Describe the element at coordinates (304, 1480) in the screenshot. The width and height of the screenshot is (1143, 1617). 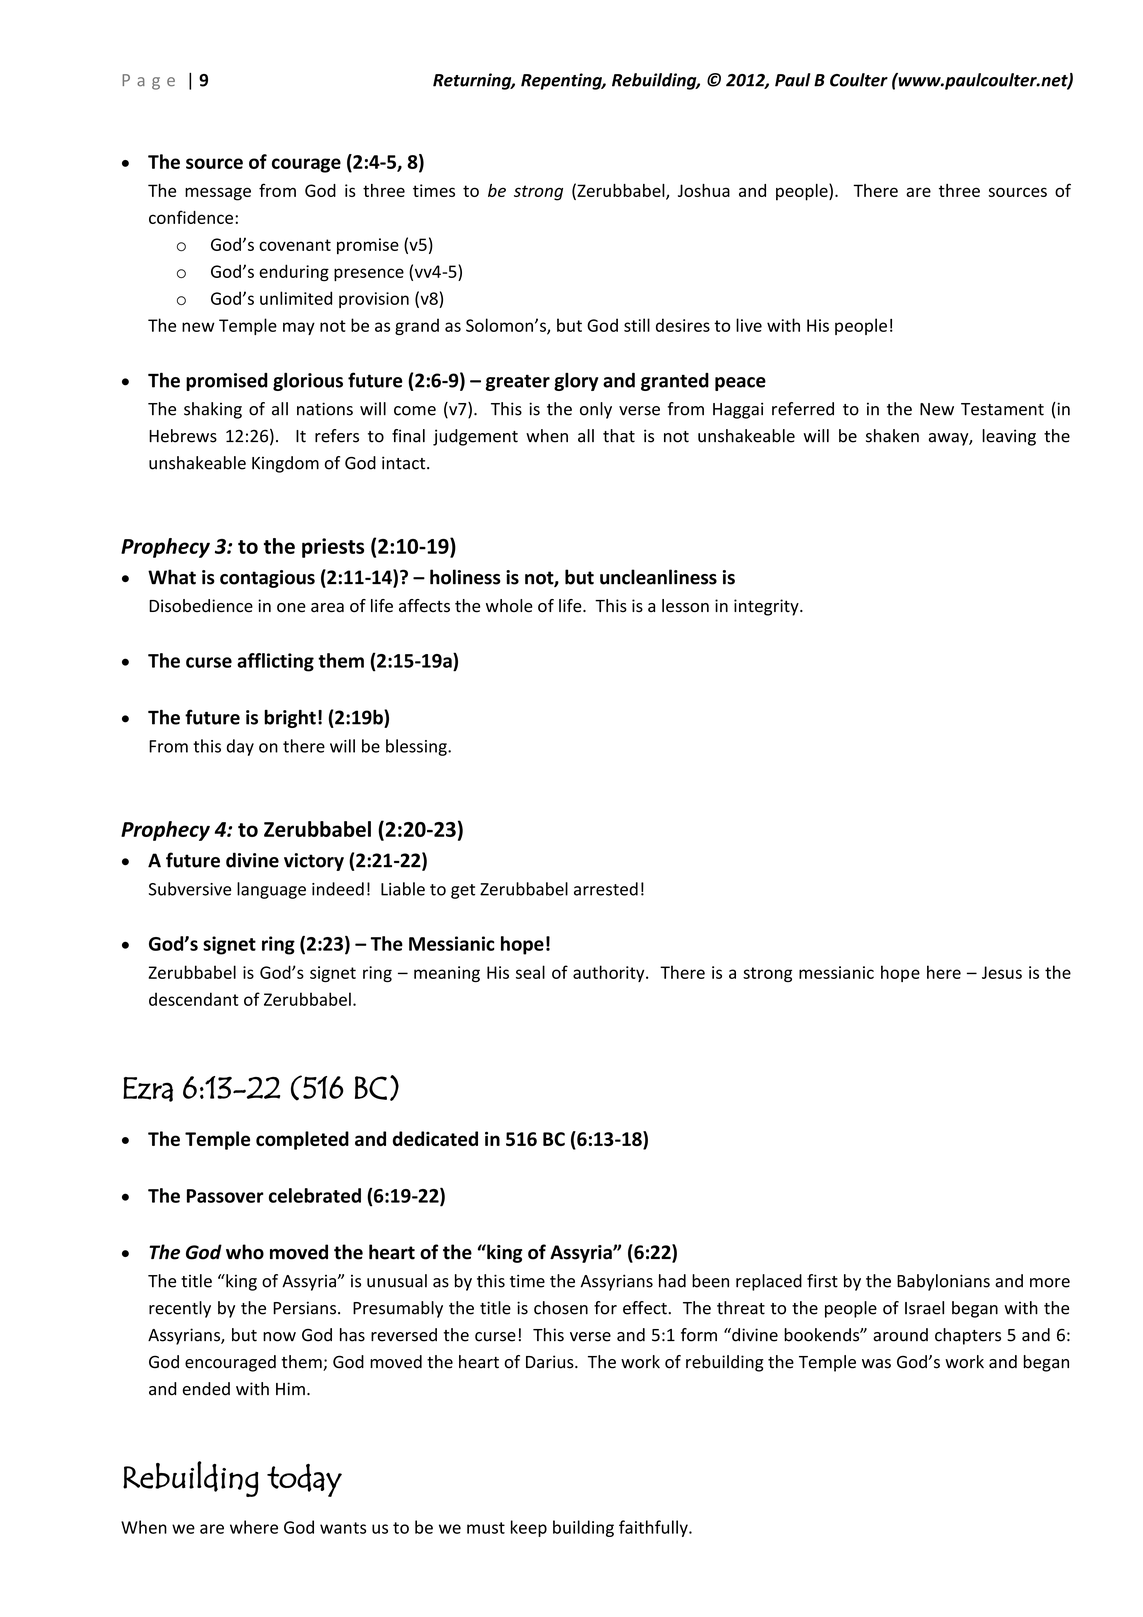
I see `today` at that location.
